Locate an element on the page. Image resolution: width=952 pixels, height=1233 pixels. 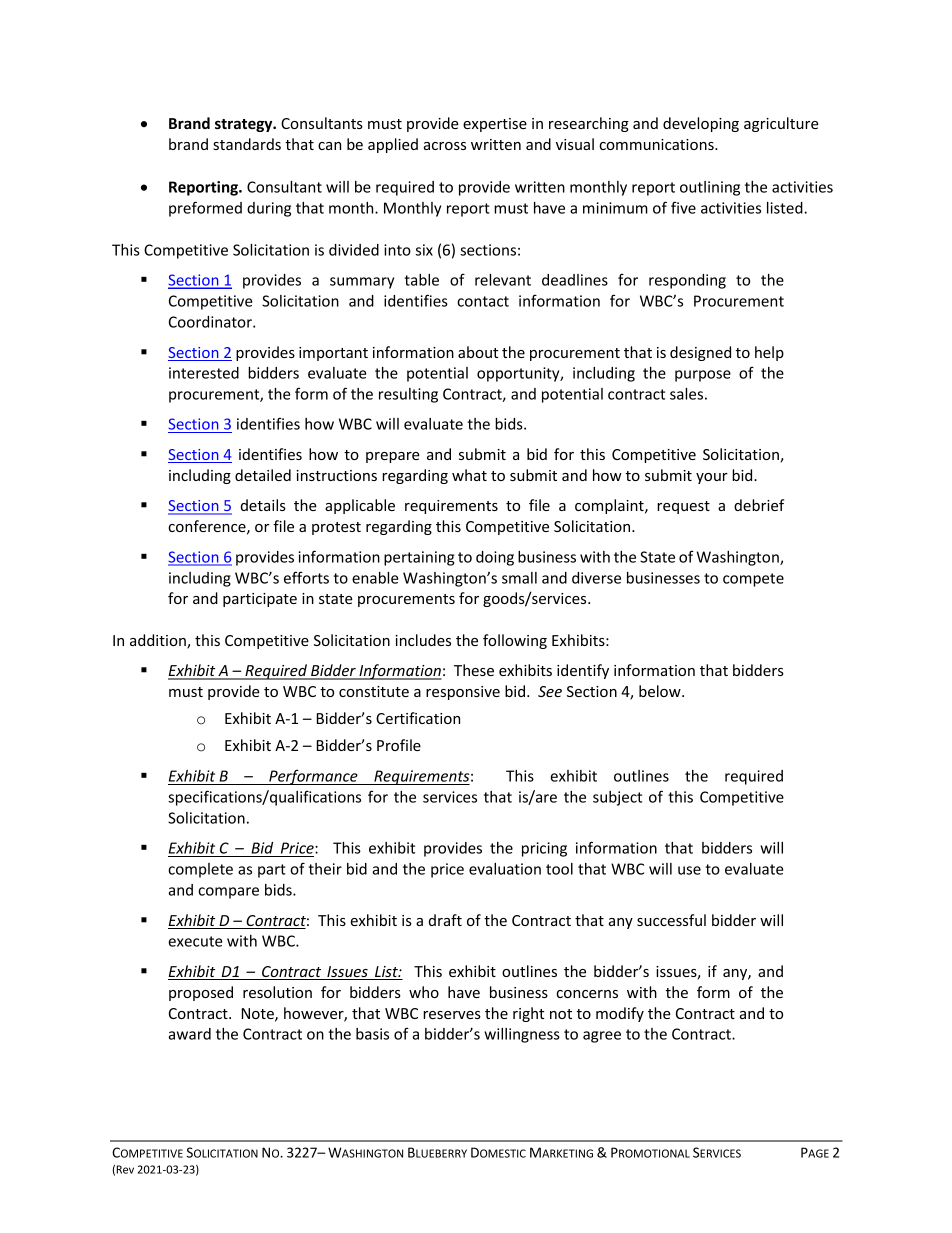
doing is located at coordinates (495, 558).
